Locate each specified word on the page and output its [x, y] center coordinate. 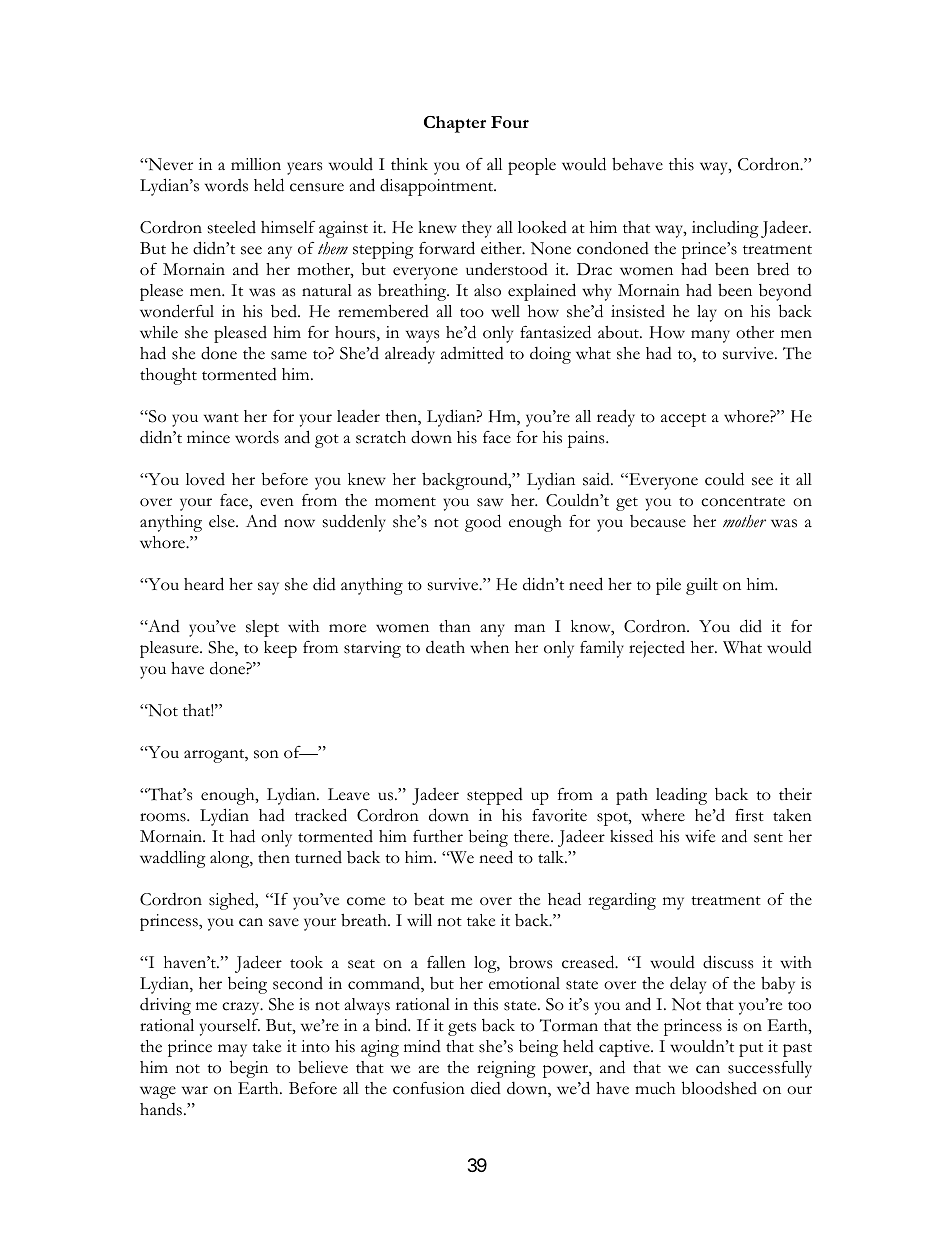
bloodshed [719, 1088]
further [438, 836]
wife [700, 836]
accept [683, 420]
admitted [472, 353]
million [256, 164]
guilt [702, 586]
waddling [173, 859]
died [486, 1088]
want [221, 417]
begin [249, 1069]
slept [262, 628]
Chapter [455, 124]
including [725, 229]
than [455, 626]
